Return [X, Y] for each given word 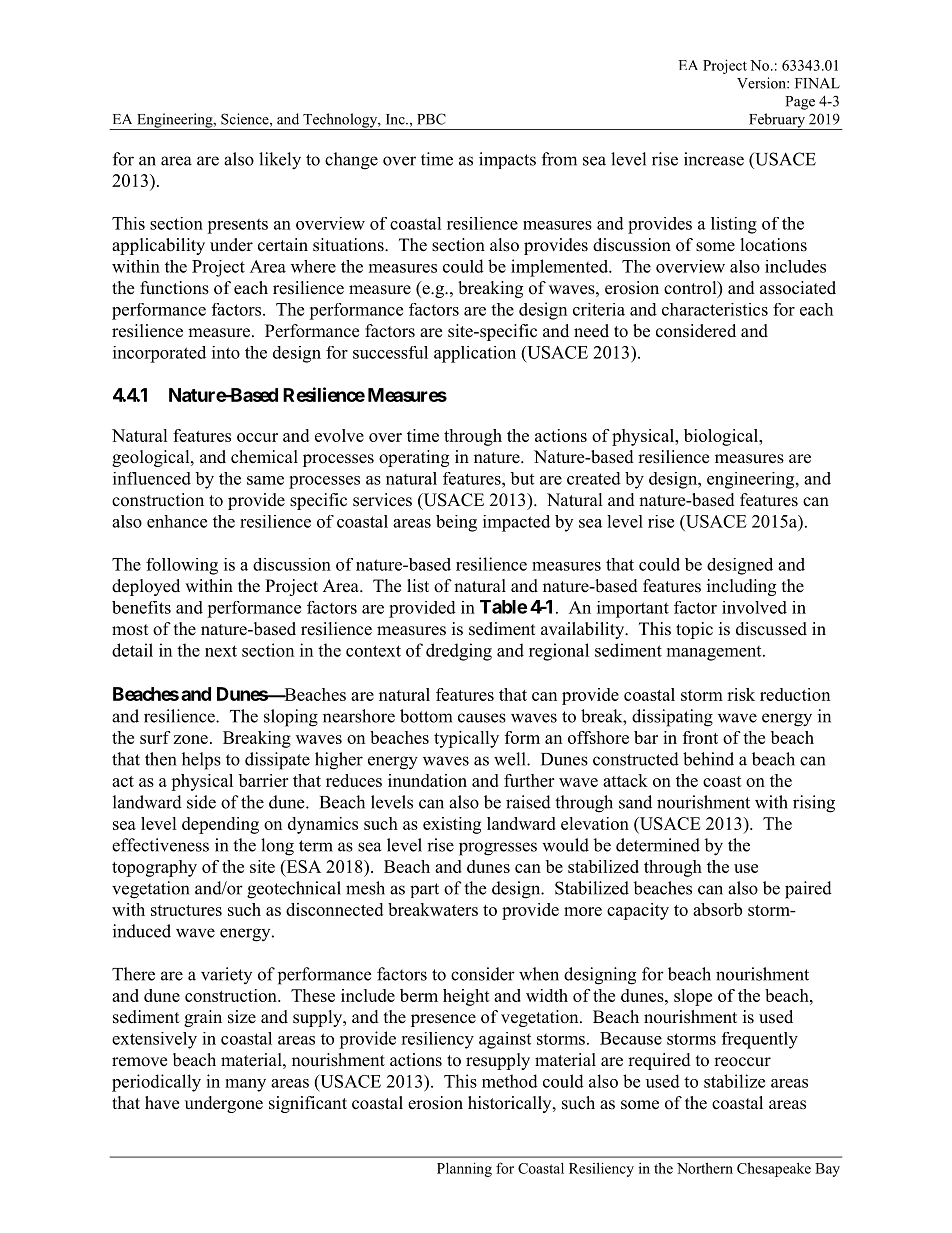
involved [754, 607]
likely [280, 161]
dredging [459, 652]
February [777, 121]
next [221, 651]
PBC [431, 119]
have [162, 1103]
